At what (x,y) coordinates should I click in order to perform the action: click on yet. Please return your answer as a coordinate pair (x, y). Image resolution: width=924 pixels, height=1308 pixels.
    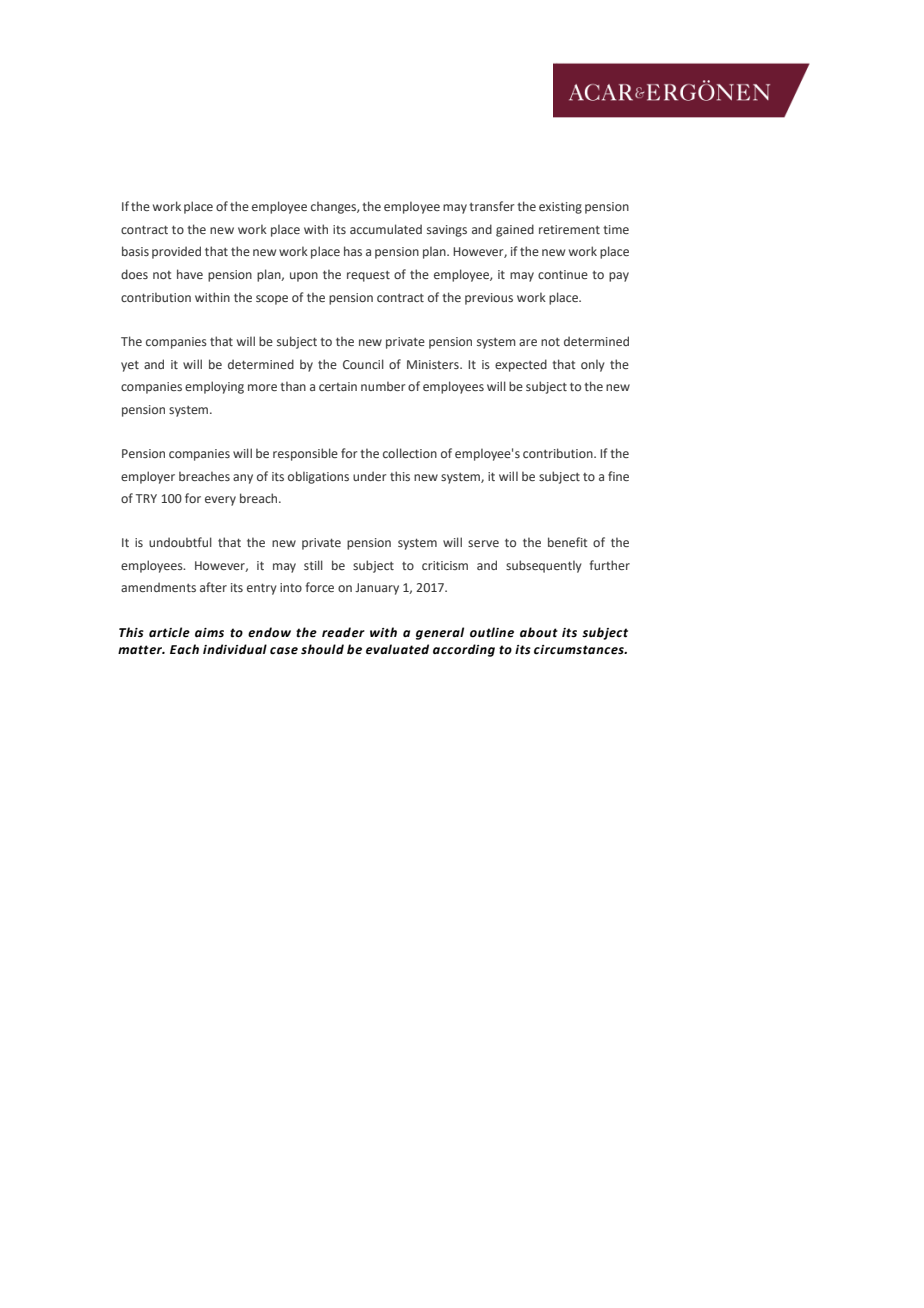
    Looking at the image, I should click on (130, 366).
